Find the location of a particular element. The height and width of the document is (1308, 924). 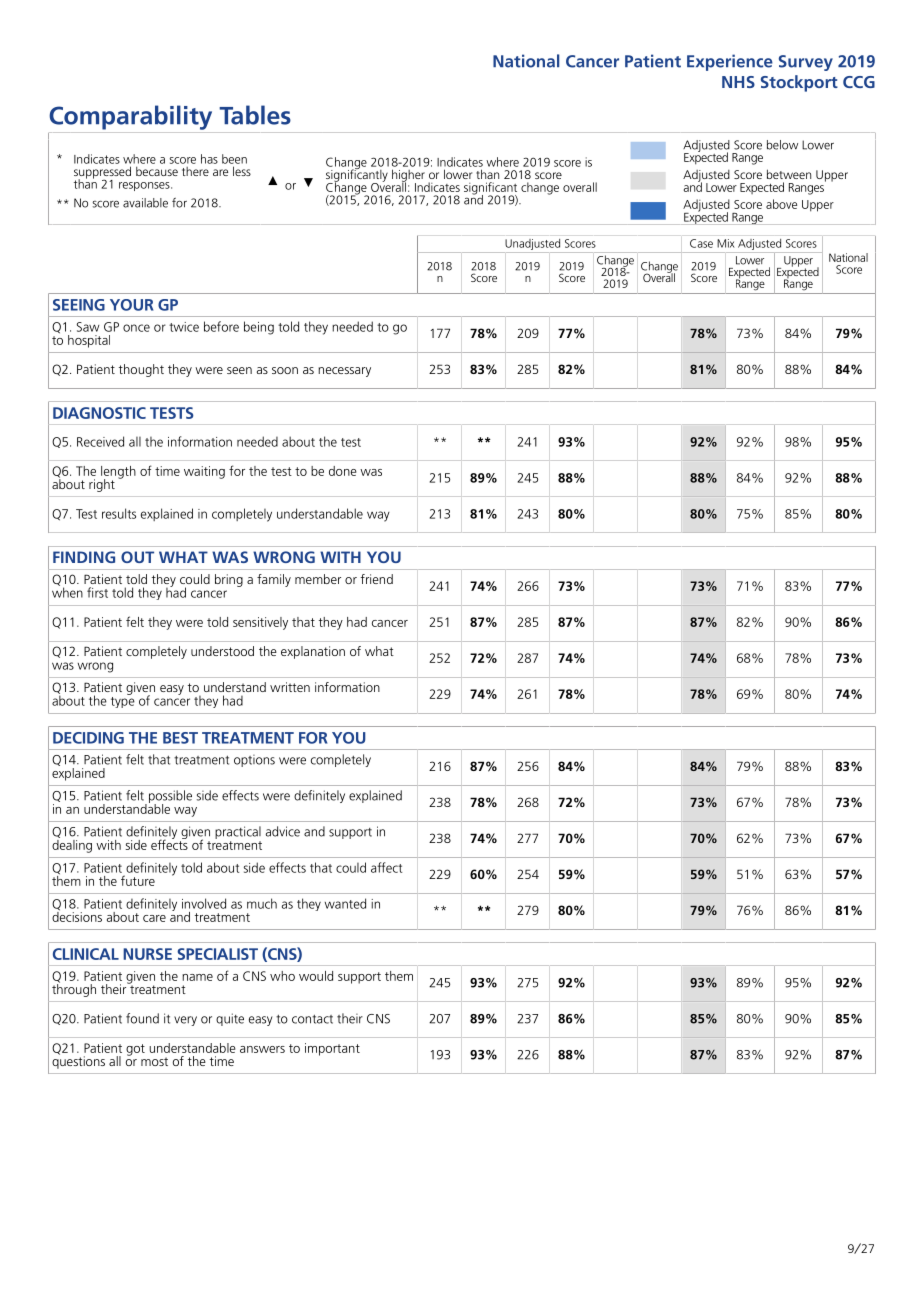

contact is located at coordinates (312, 1019).
